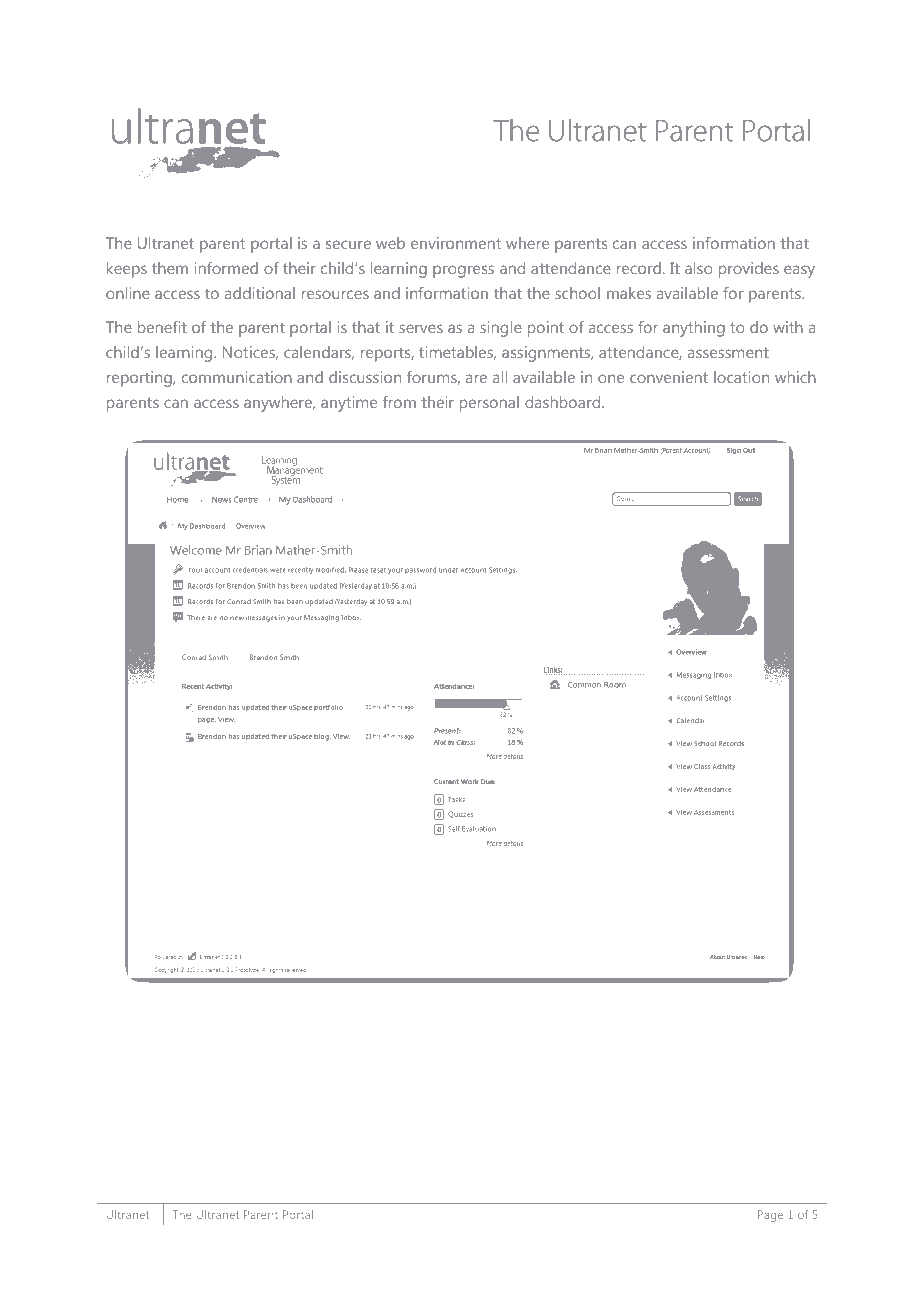 The image size is (924, 1308). Describe the element at coordinates (489, 404) in the image. I see `personal` at that location.
